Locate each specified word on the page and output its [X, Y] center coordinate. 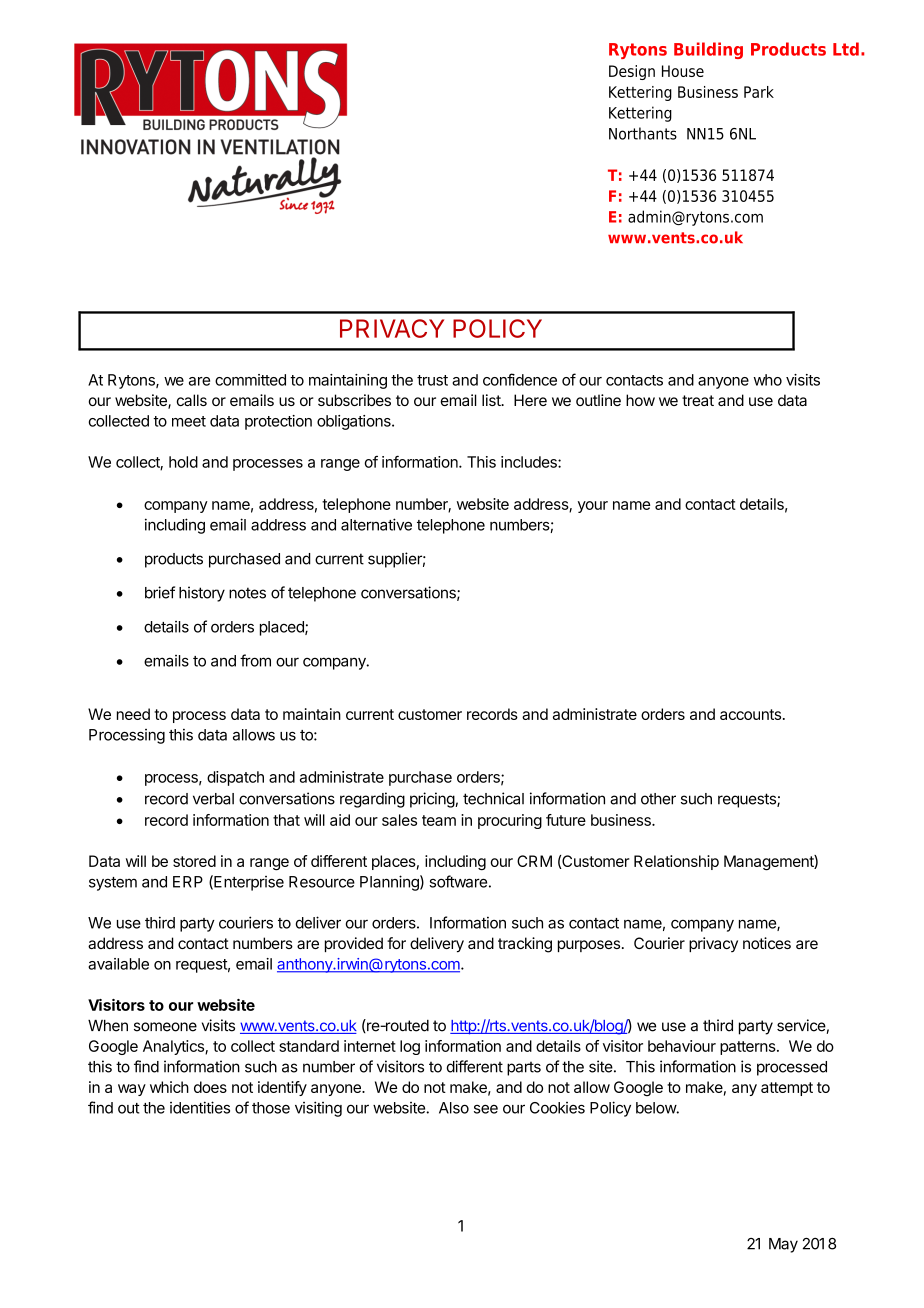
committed [250, 380]
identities [200, 1107]
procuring [510, 821]
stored [194, 861]
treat [698, 400]
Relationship [676, 862]
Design [632, 72]
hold [183, 462]
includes [530, 462]
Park [759, 92]
